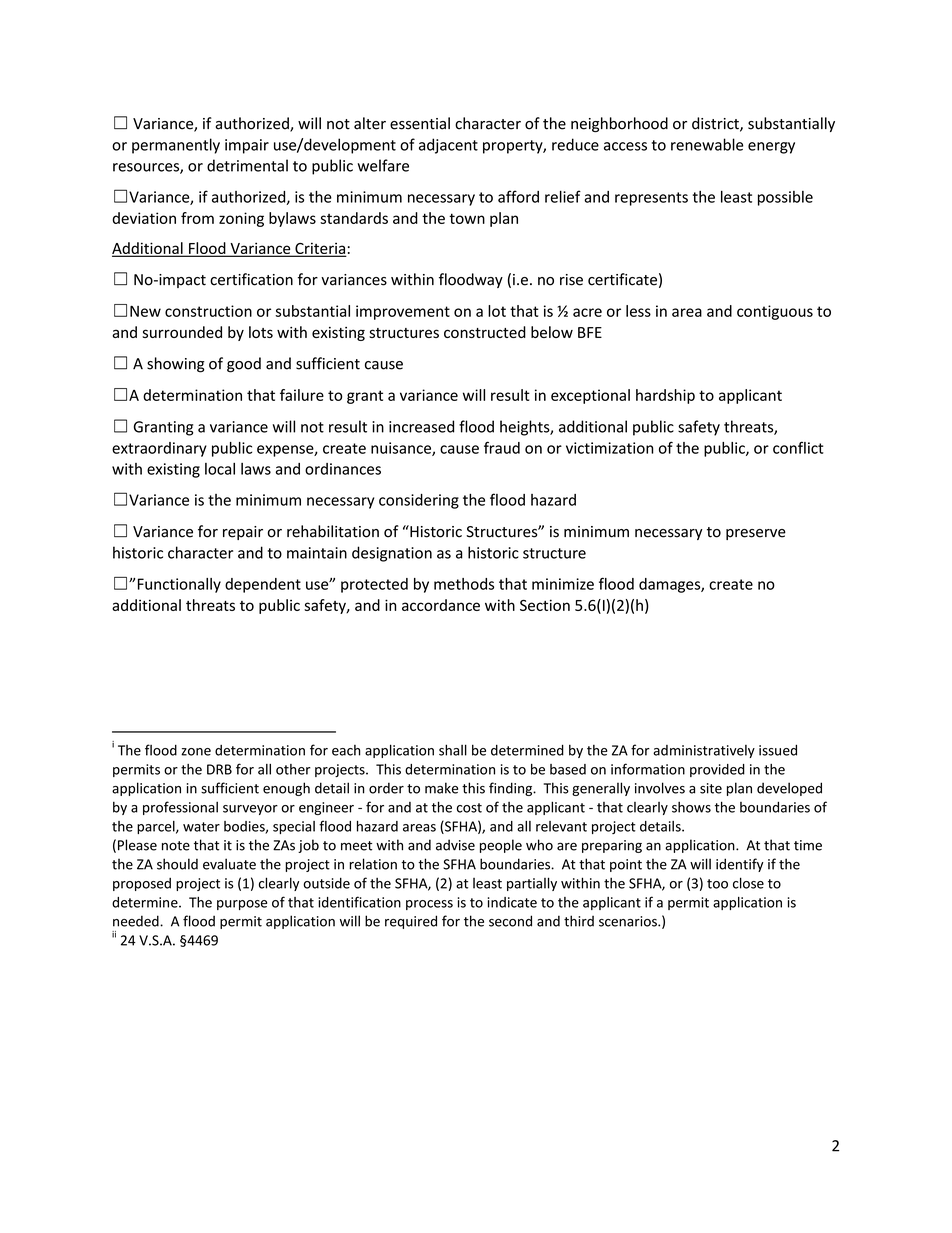  Describe the element at coordinates (220, 469) in the screenshot. I see `local` at that location.
